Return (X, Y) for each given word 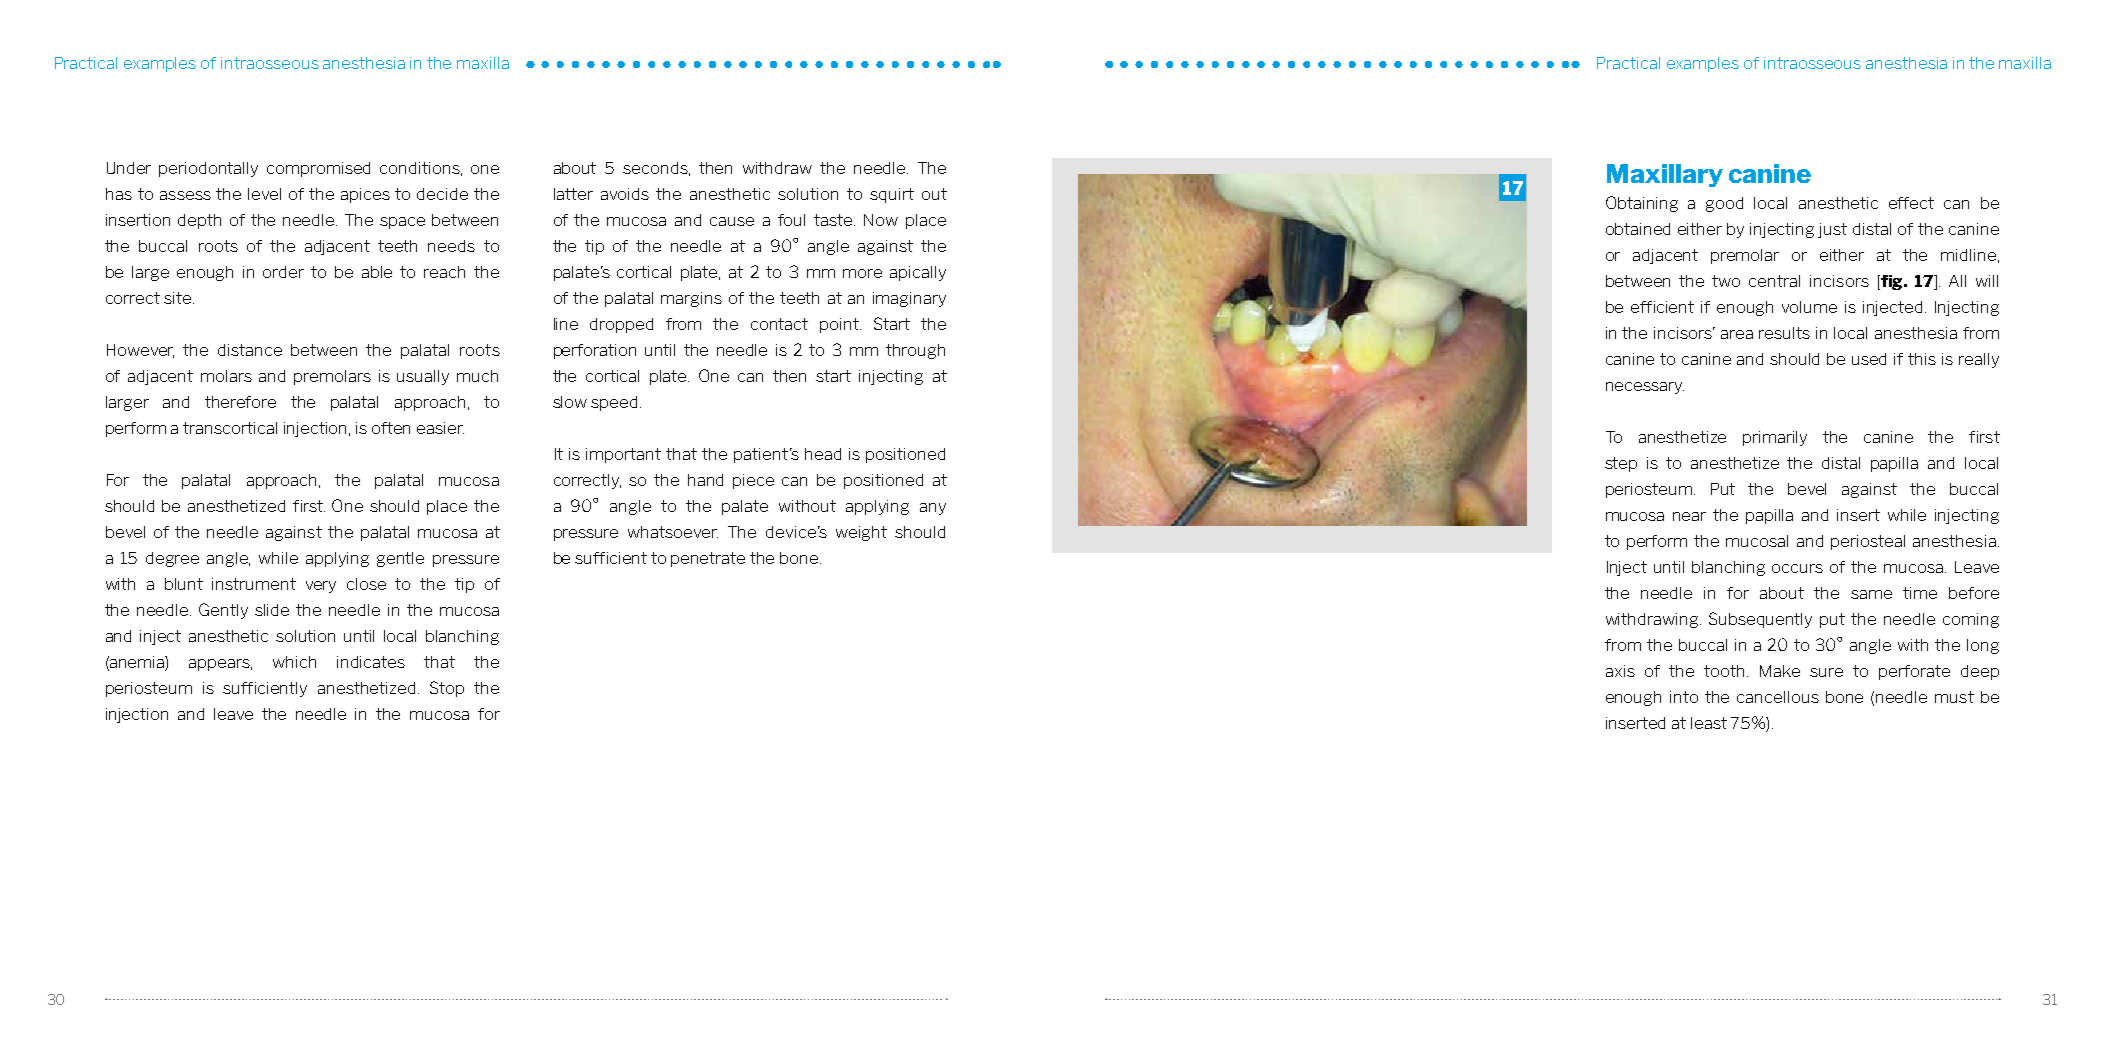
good (1724, 204)
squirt (892, 195)
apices (365, 195)
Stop (447, 689)
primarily (1775, 438)
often (391, 428)
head (823, 454)
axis (1620, 671)
